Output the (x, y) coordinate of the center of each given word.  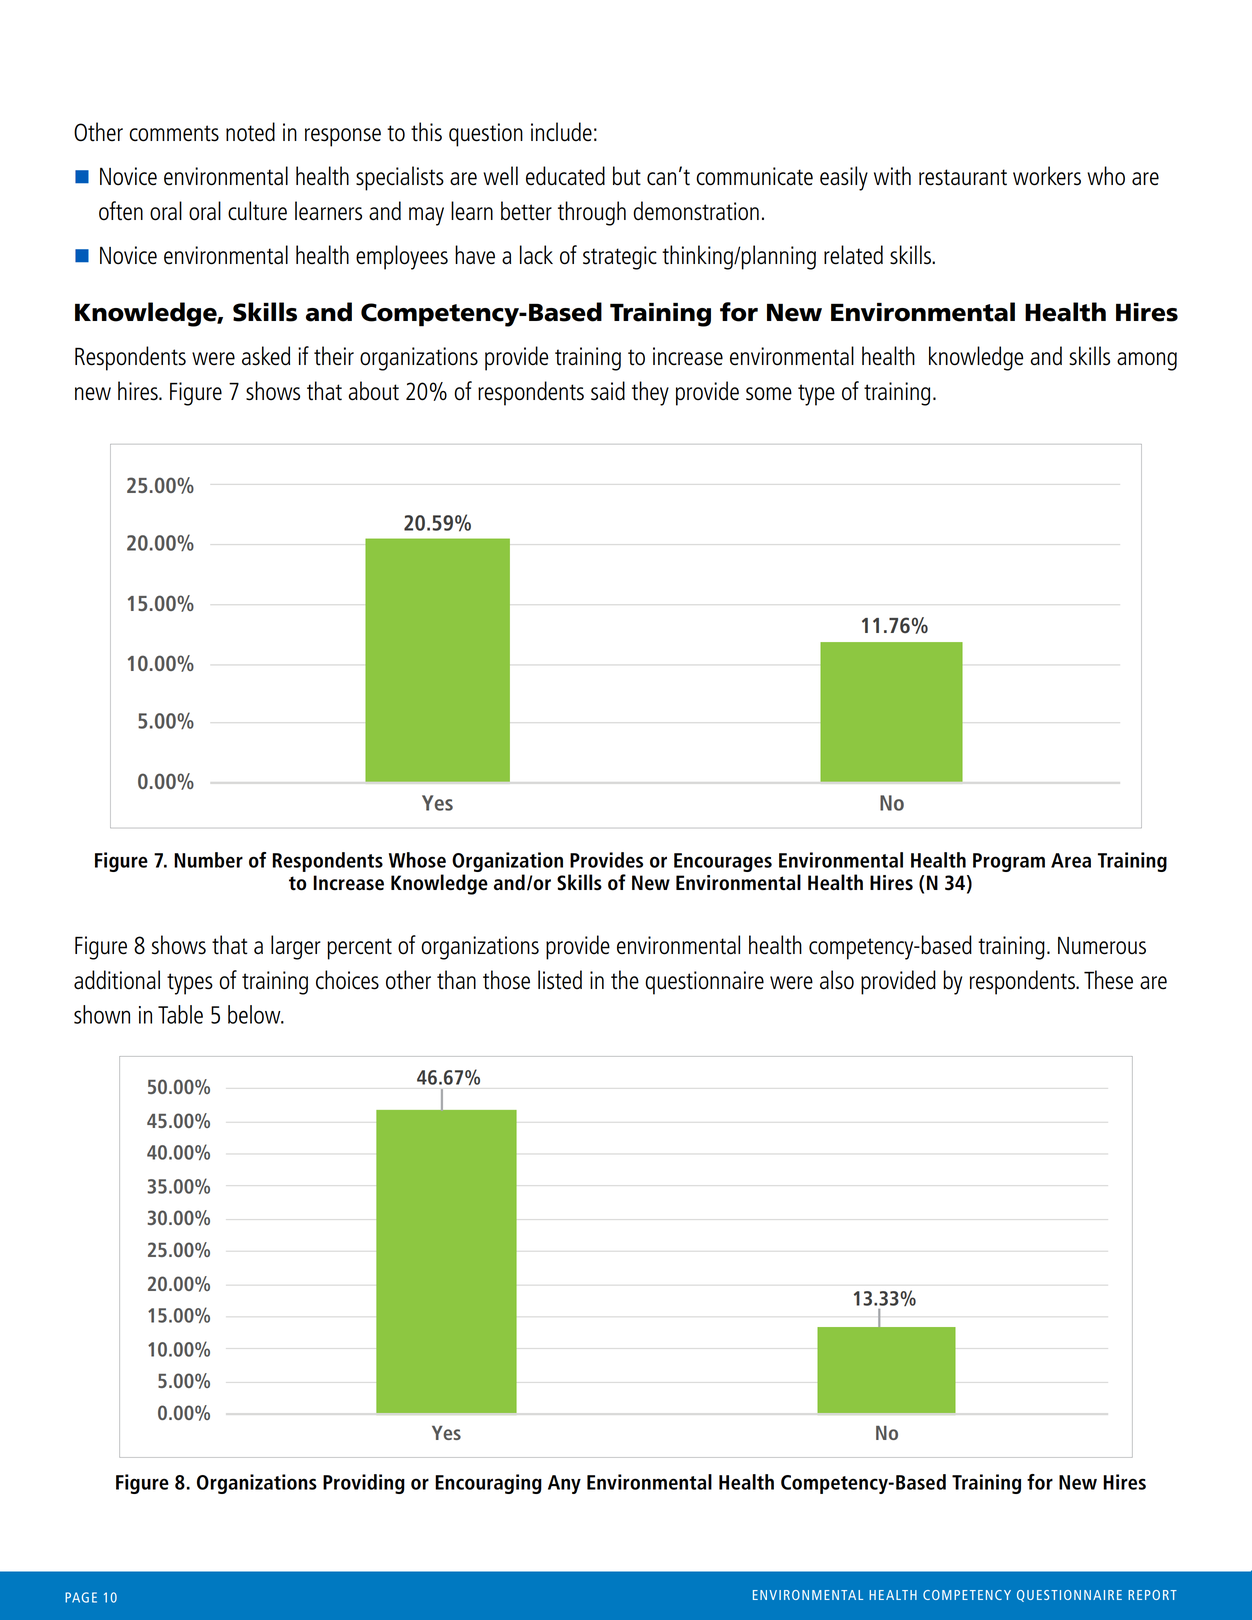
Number (208, 860)
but (627, 176)
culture (257, 211)
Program (1009, 862)
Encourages (723, 862)
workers (1047, 176)
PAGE (81, 1597)
